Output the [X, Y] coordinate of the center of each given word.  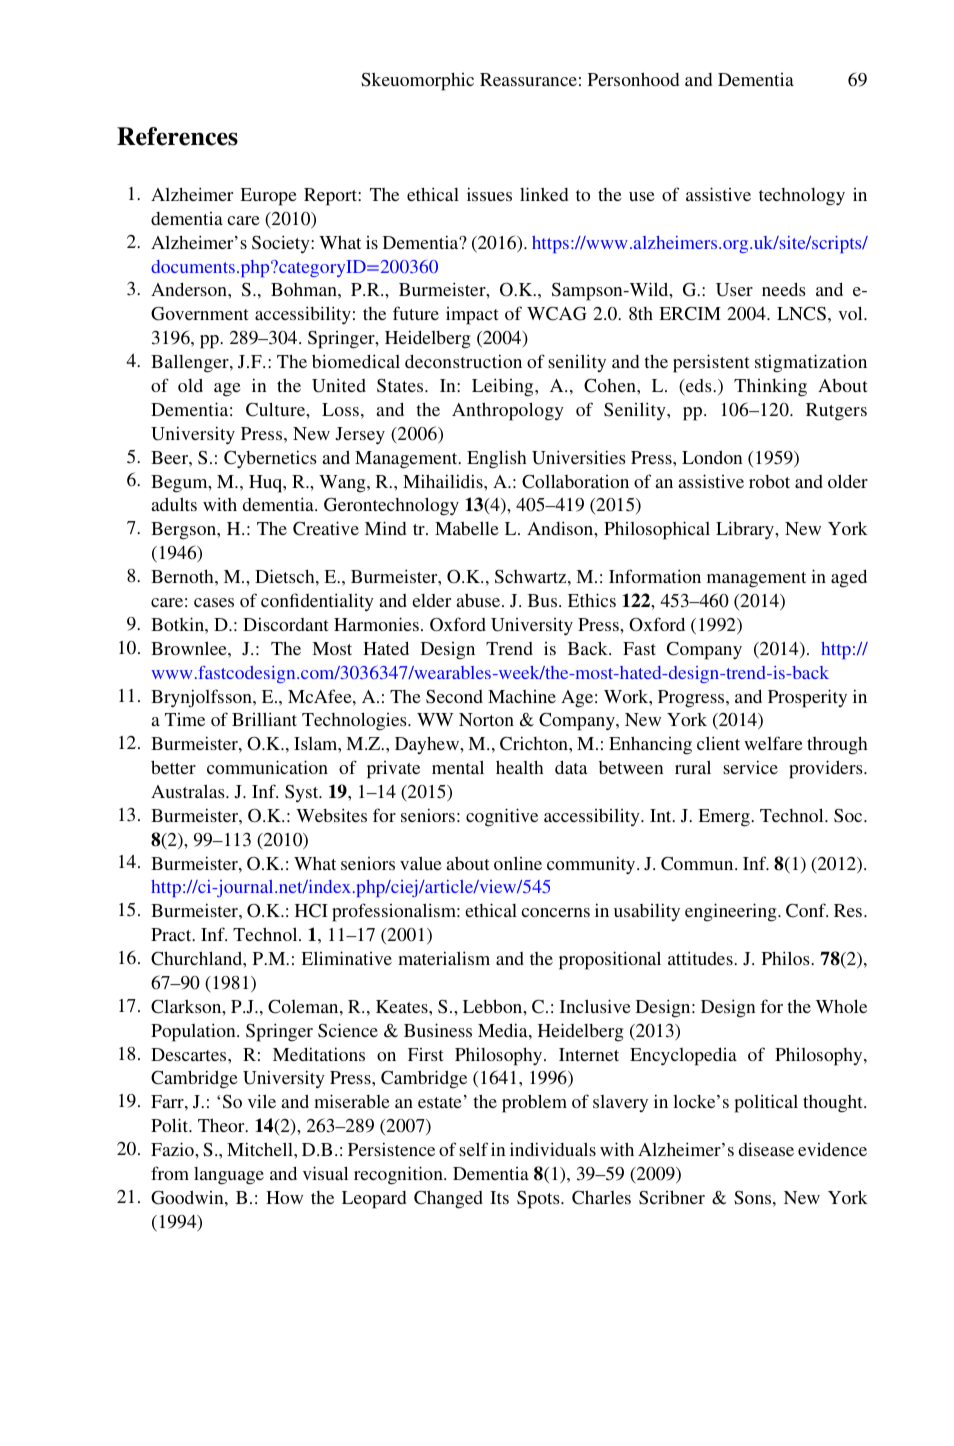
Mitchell [261, 1149]
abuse [479, 600]
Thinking [770, 387]
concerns [555, 912]
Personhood [633, 79]
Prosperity [807, 698]
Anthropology [508, 411]
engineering [732, 912]
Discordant [286, 624]
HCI [311, 911]
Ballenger [191, 363]
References [177, 136]
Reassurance [528, 79]
